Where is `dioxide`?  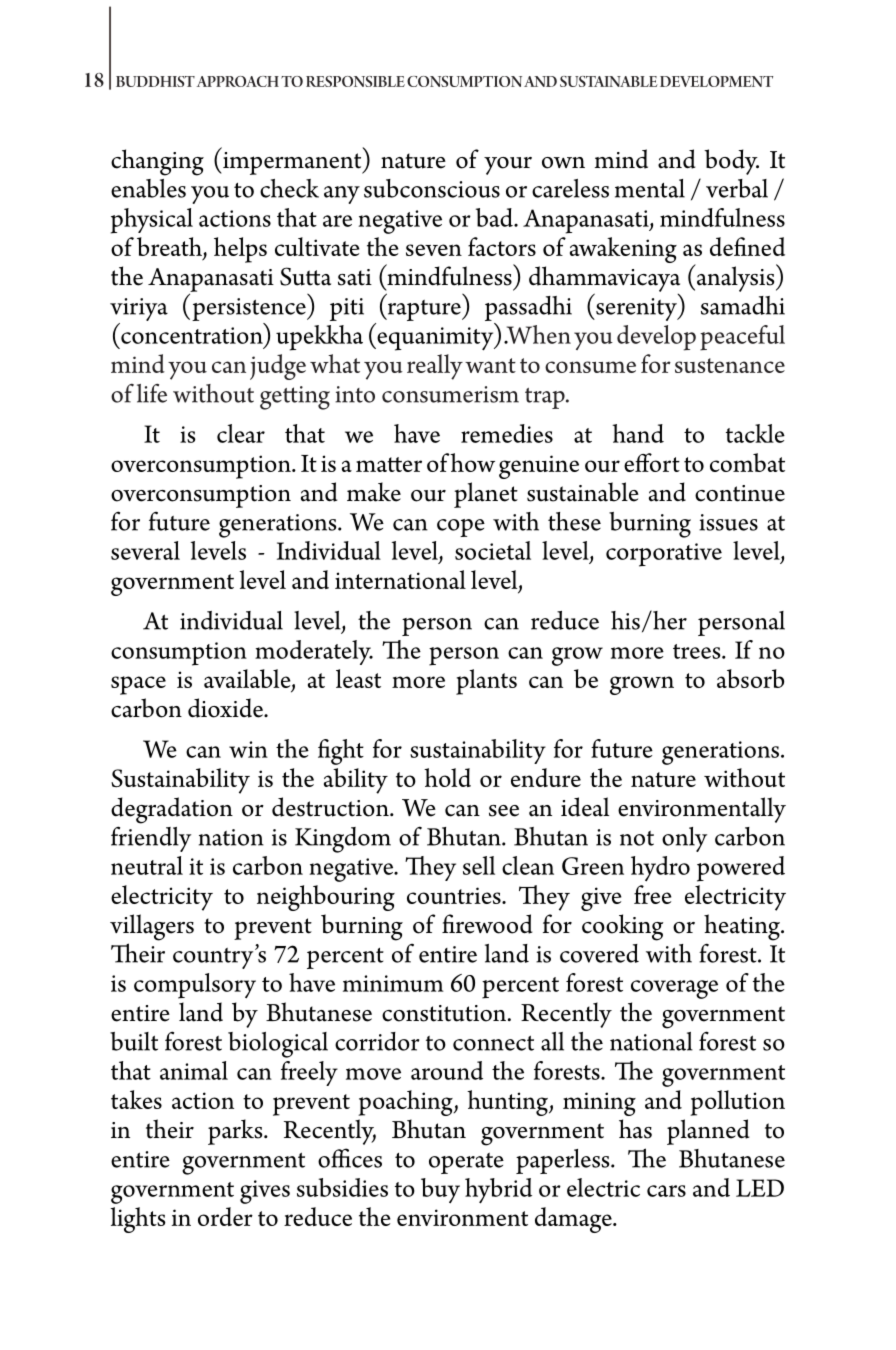
dioxide is located at coordinates (227, 708).
